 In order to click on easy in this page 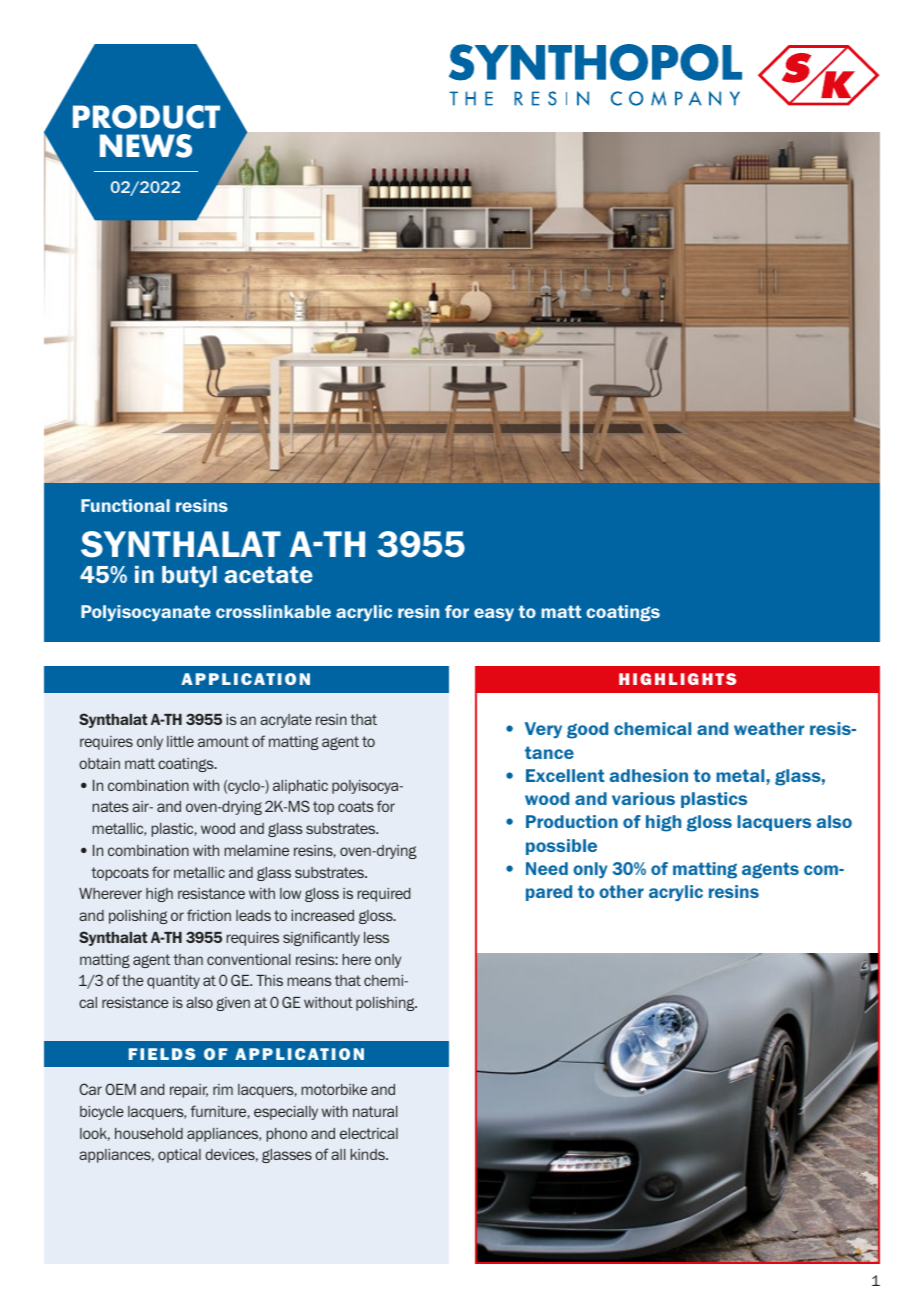, I will do `click(494, 614)`.
